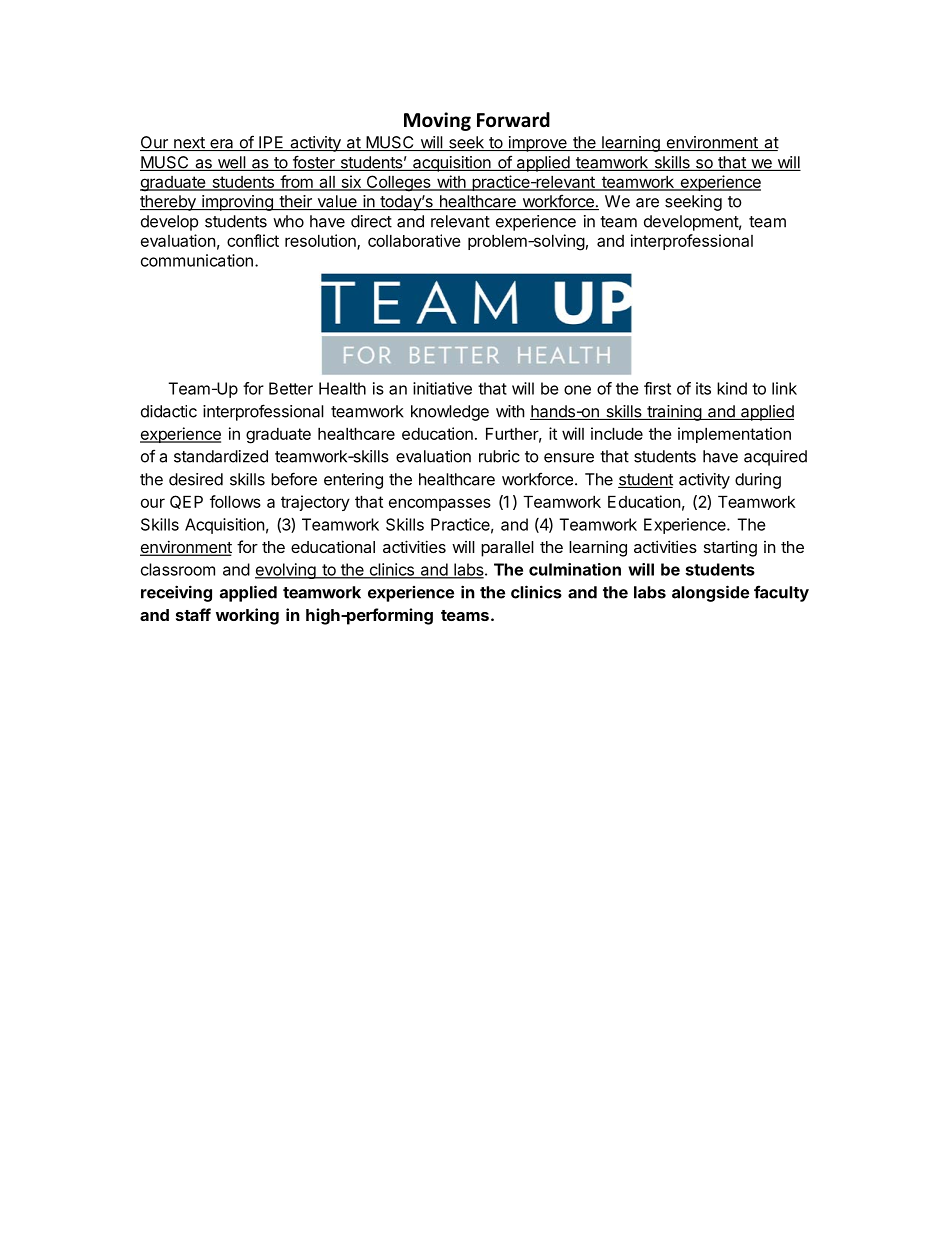  I want to click on initiative, so click(442, 388).
